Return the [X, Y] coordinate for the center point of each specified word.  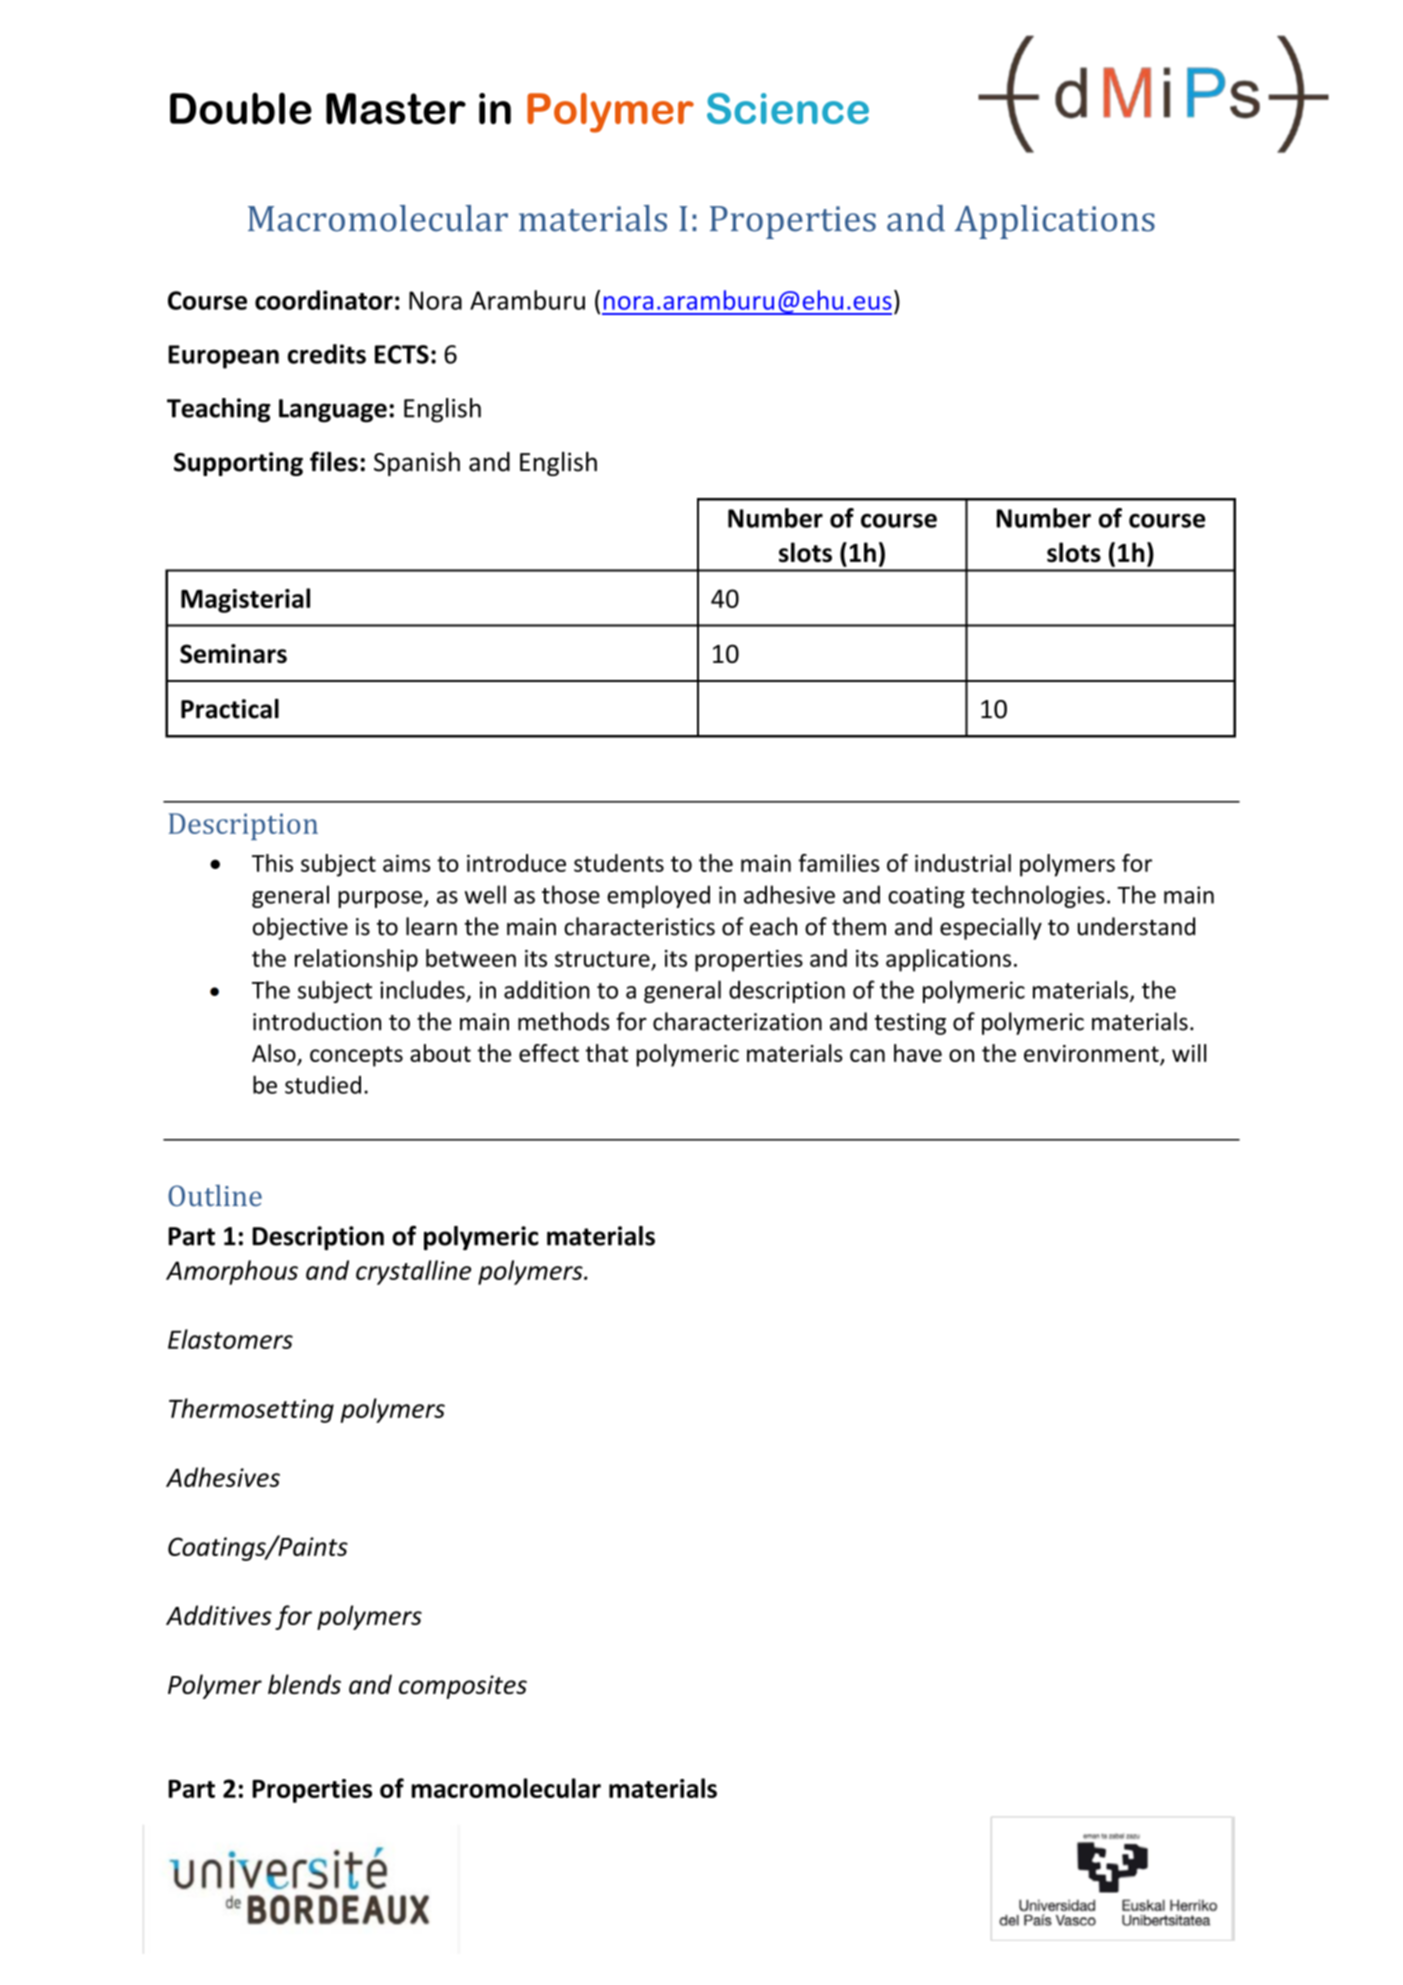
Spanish [417, 464]
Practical [230, 709]
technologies [1038, 896]
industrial [963, 863]
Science [788, 108]
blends [304, 1684]
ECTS [402, 354]
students [619, 863]
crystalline [413, 1272]
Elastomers [230, 1339]
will [1189, 1053]
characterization [737, 1021]
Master [396, 108]
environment [1092, 1054]
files [334, 461]
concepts [356, 1056]
